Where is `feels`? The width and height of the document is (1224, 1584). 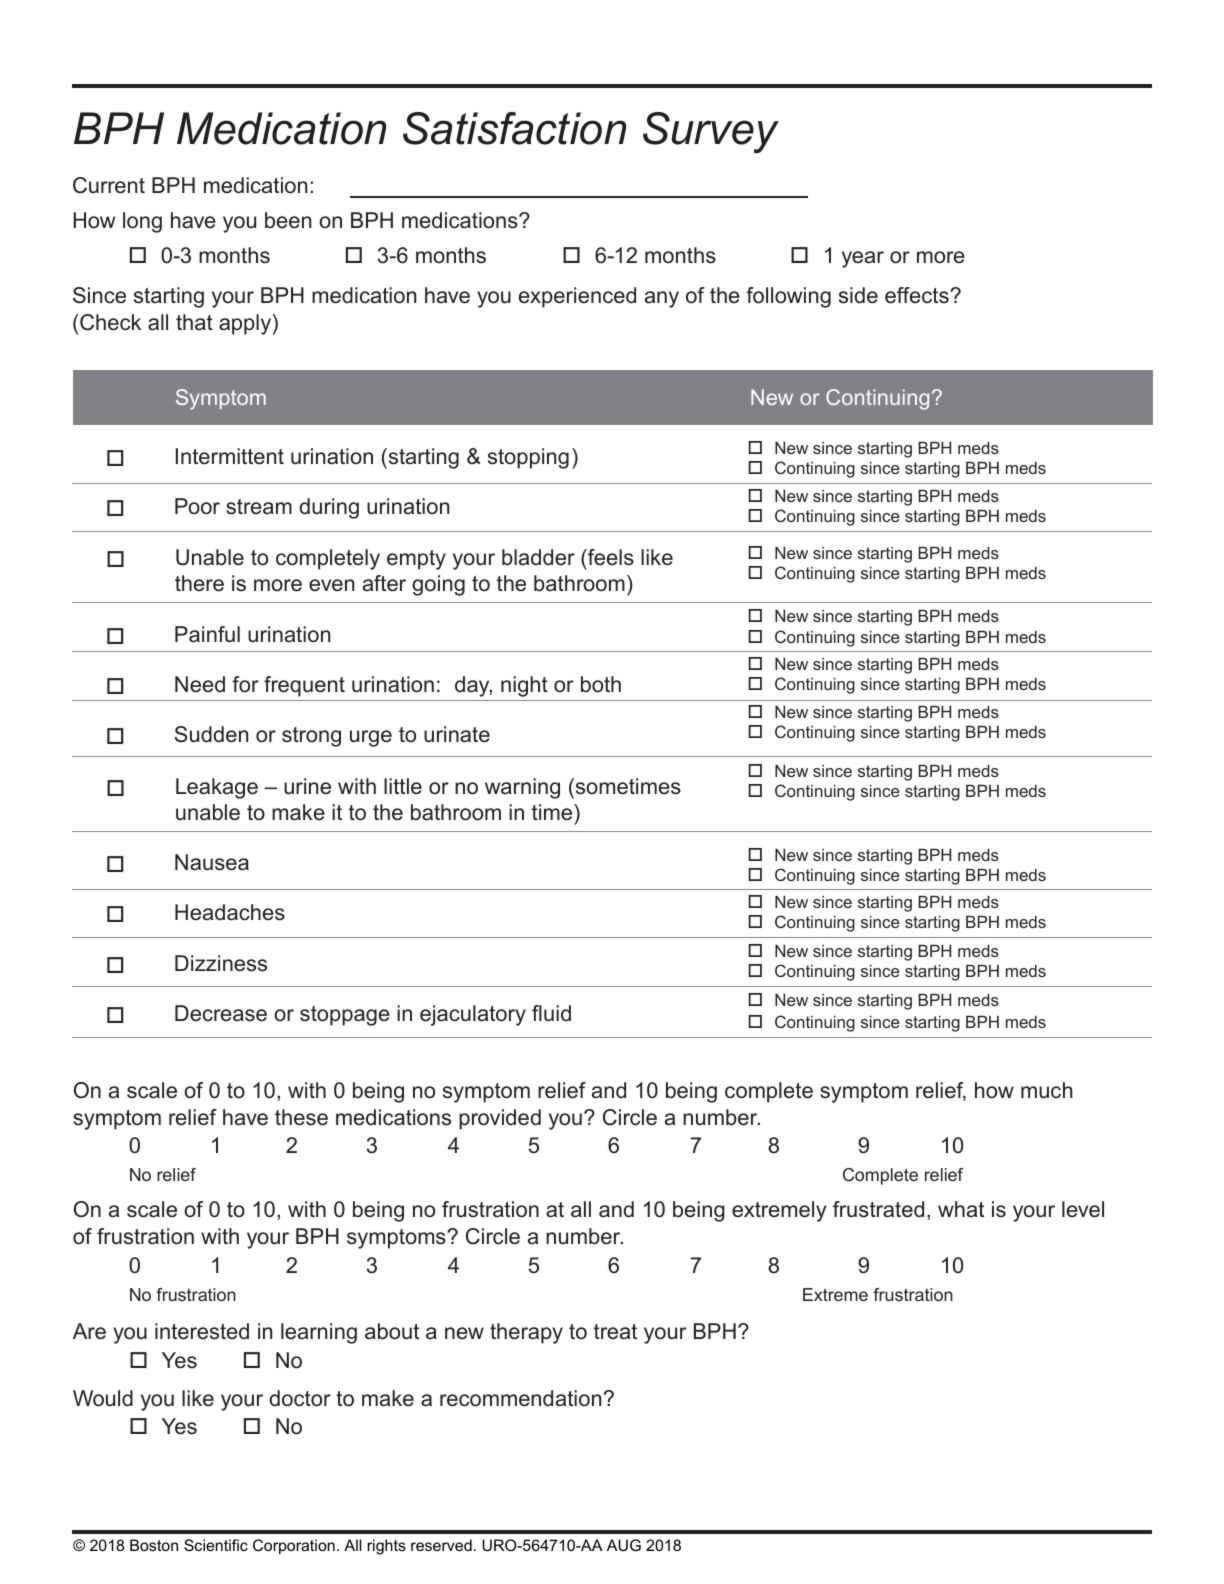 feels is located at coordinates (610, 557).
